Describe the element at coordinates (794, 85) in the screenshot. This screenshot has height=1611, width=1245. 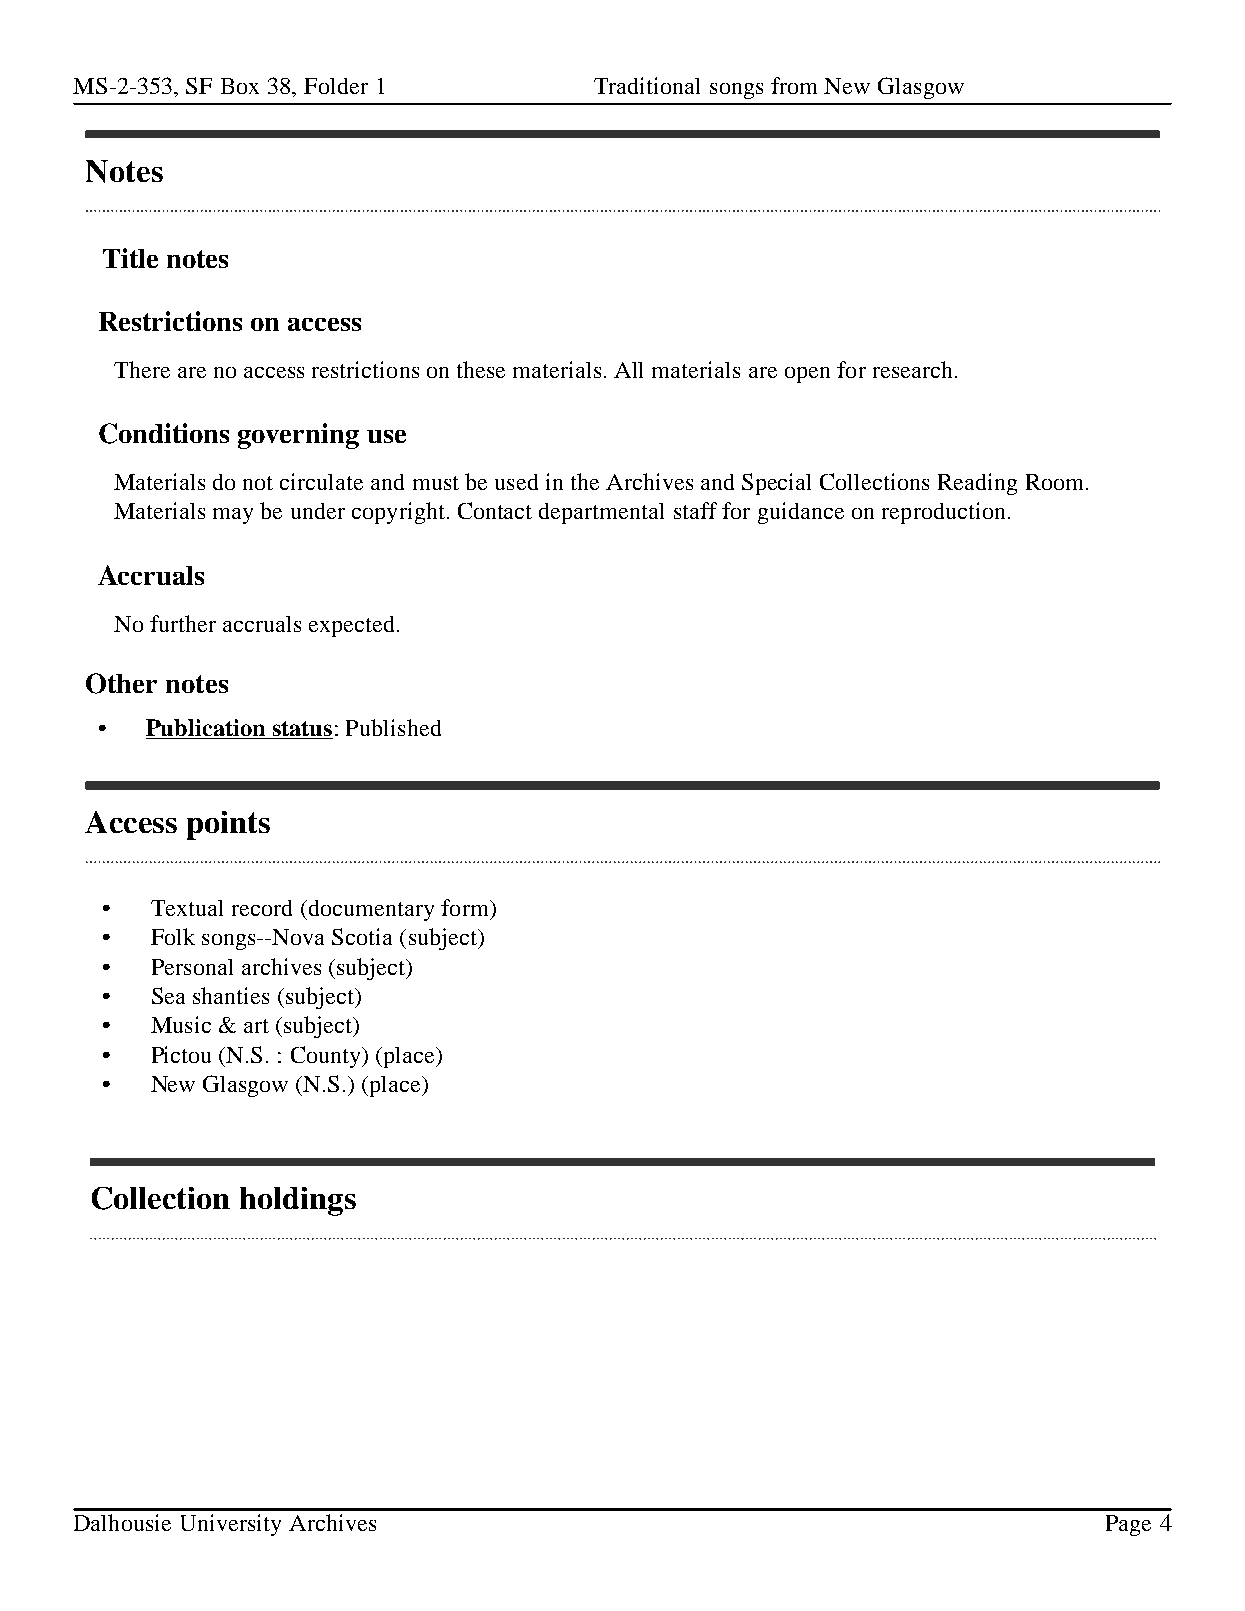
I see `from` at that location.
